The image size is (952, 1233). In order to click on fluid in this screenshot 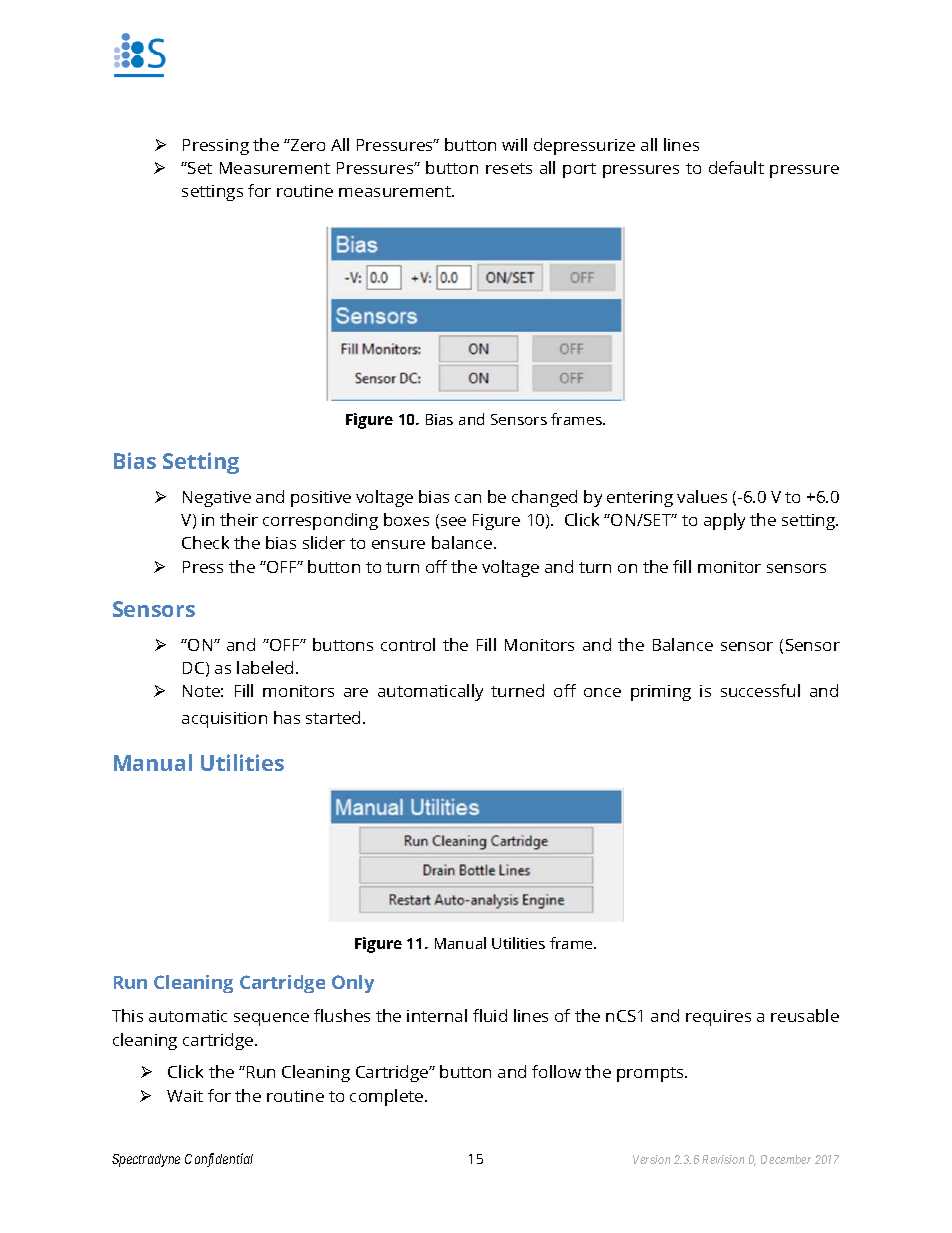, I will do `click(490, 1015)`.
